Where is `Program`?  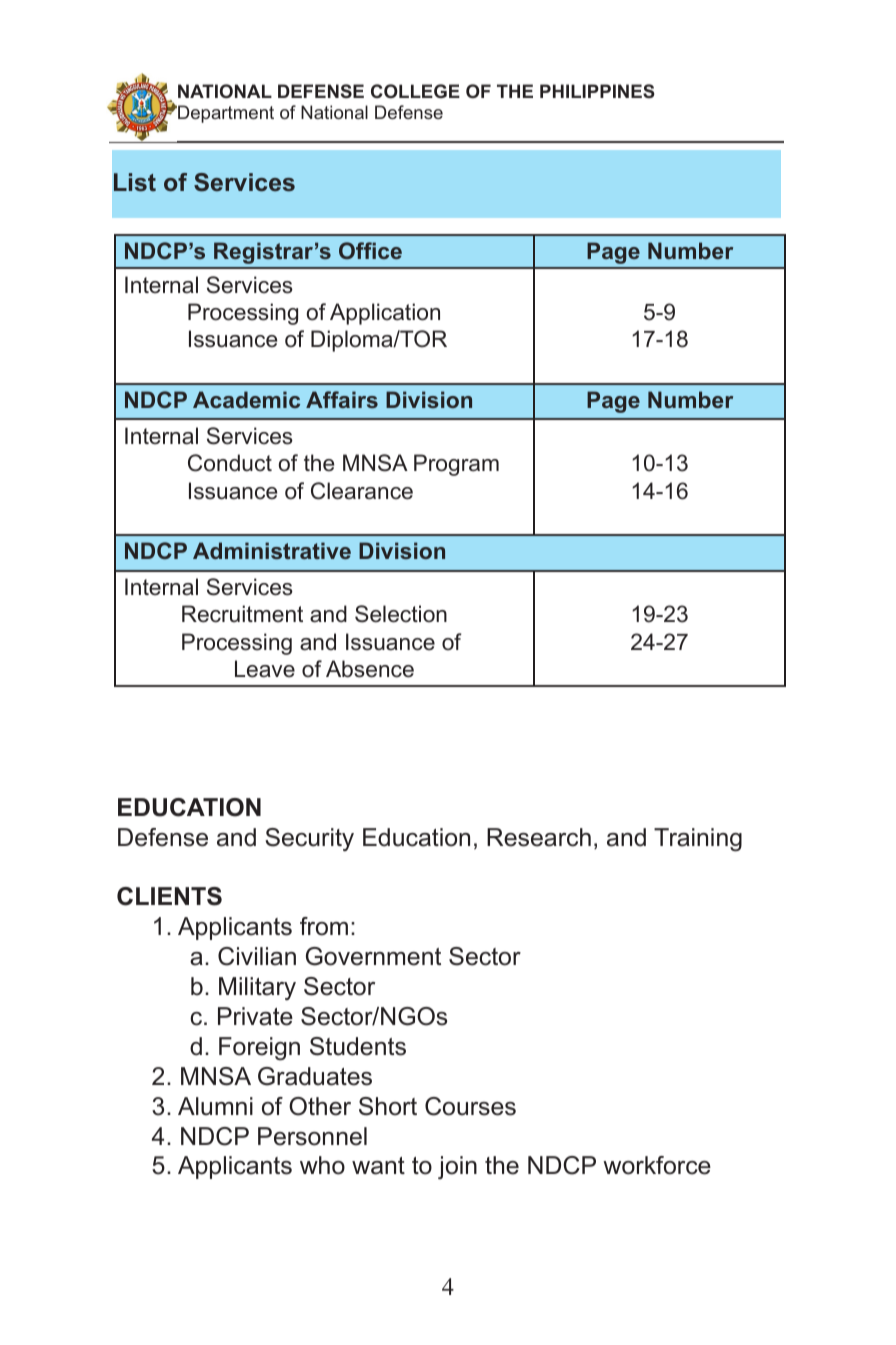 Program is located at coordinates (456, 465).
